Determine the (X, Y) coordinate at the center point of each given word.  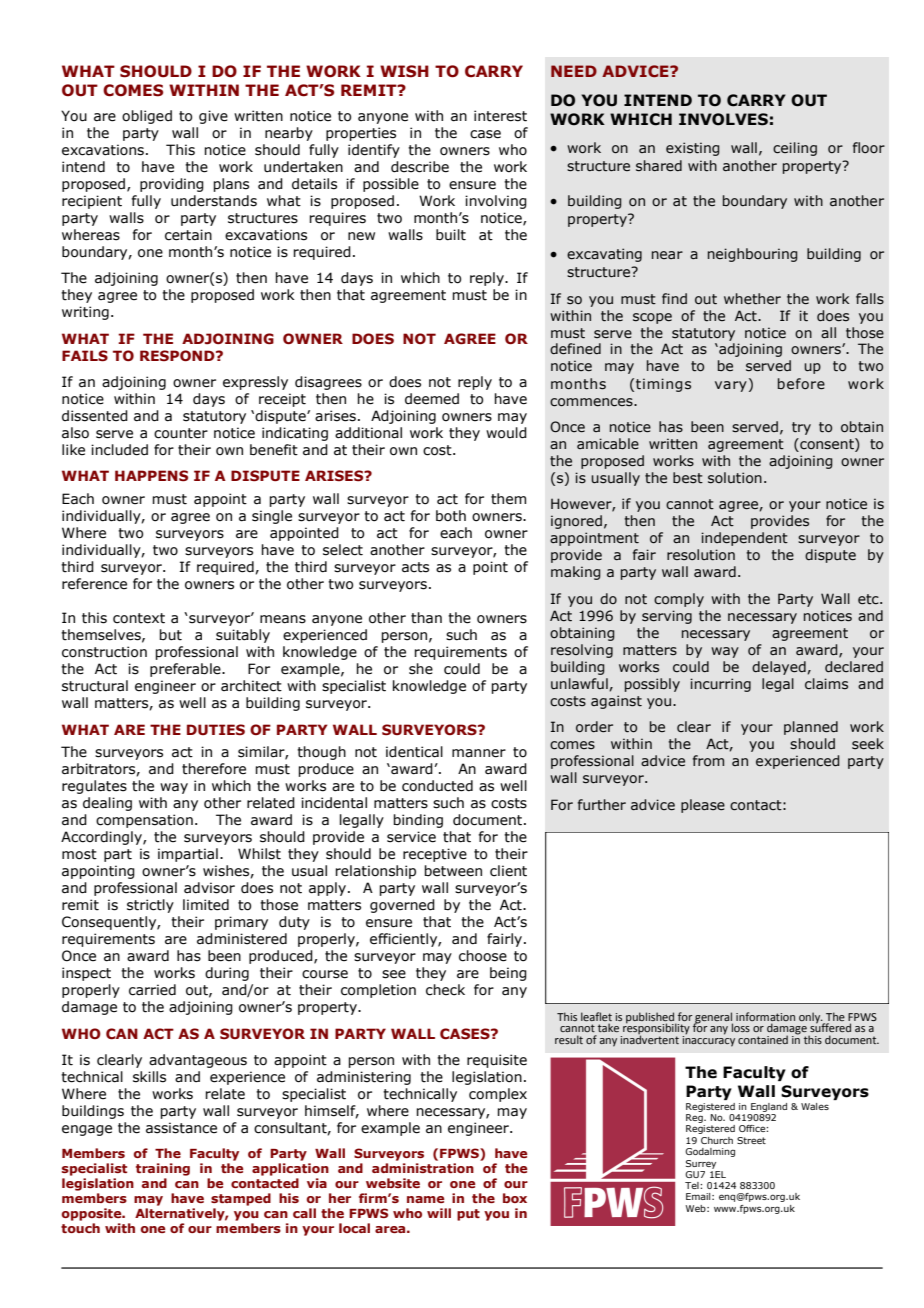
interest (500, 116)
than (426, 618)
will (439, 1213)
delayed (779, 668)
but (170, 635)
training (163, 1169)
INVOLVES (723, 119)
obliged (147, 117)
